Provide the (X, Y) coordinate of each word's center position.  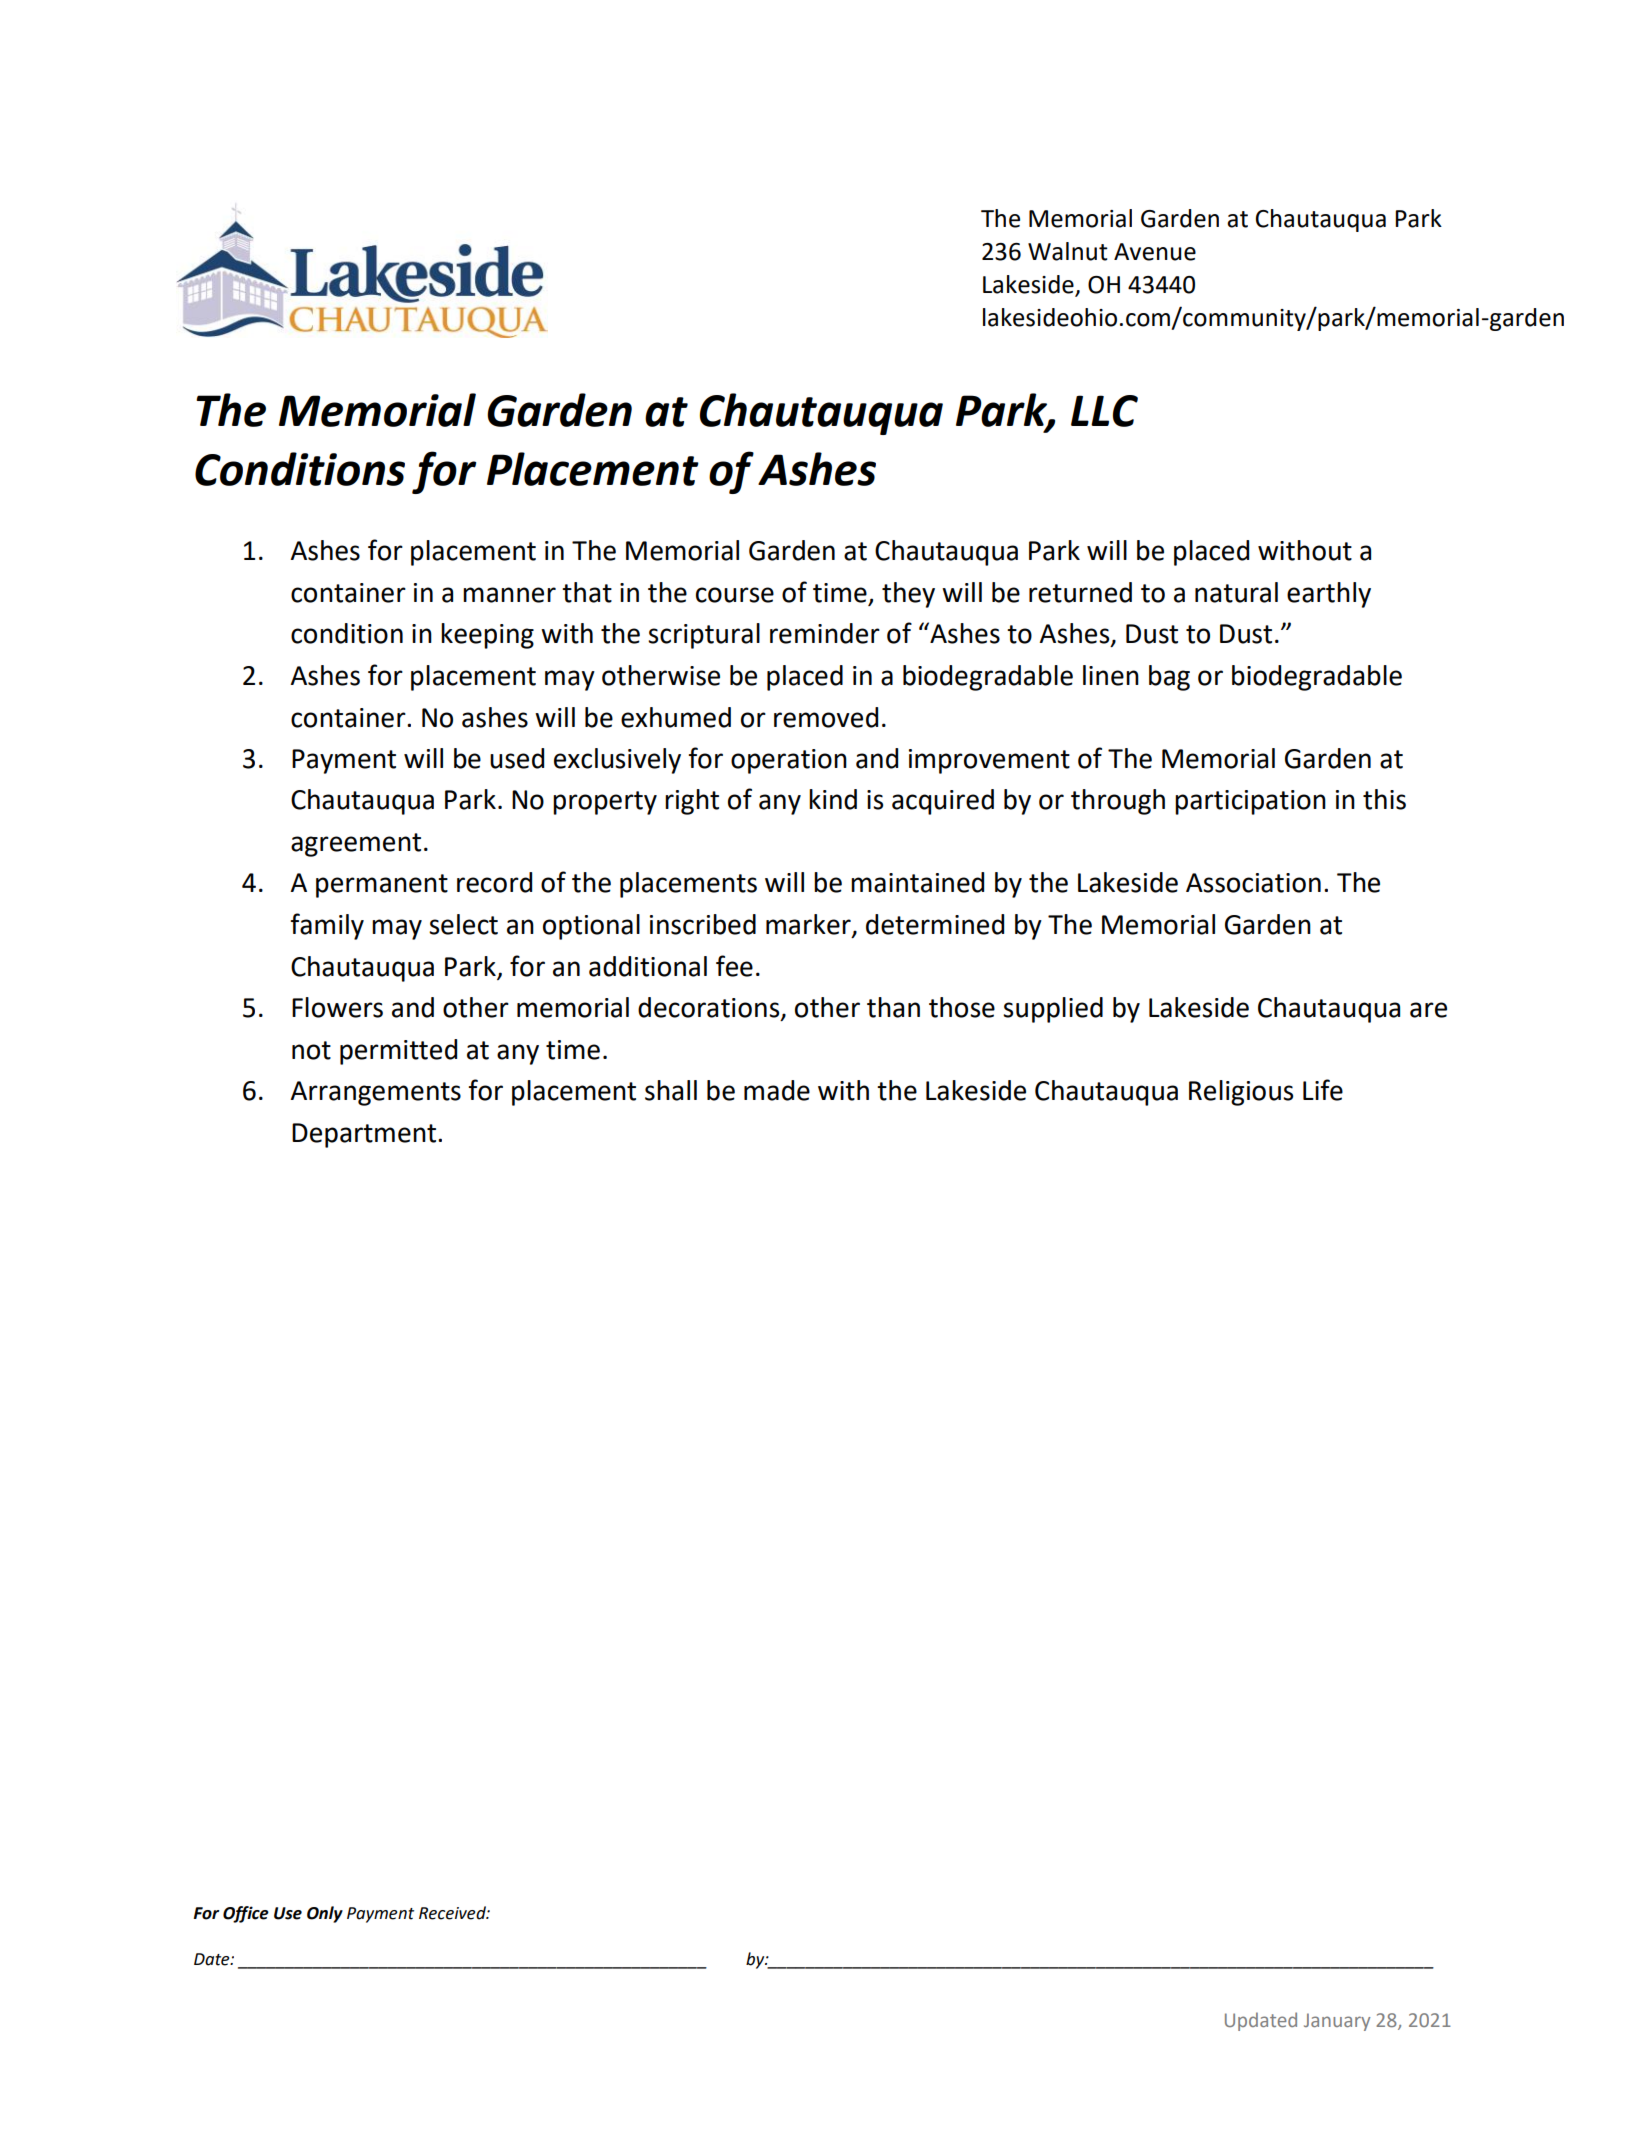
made (777, 1090)
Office (246, 1914)
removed (826, 717)
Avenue (1155, 252)
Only (325, 1914)
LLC (1104, 411)
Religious (1241, 1093)
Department (365, 1135)
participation (1250, 802)
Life (1323, 1090)
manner (509, 595)
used (517, 758)
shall (671, 1090)
